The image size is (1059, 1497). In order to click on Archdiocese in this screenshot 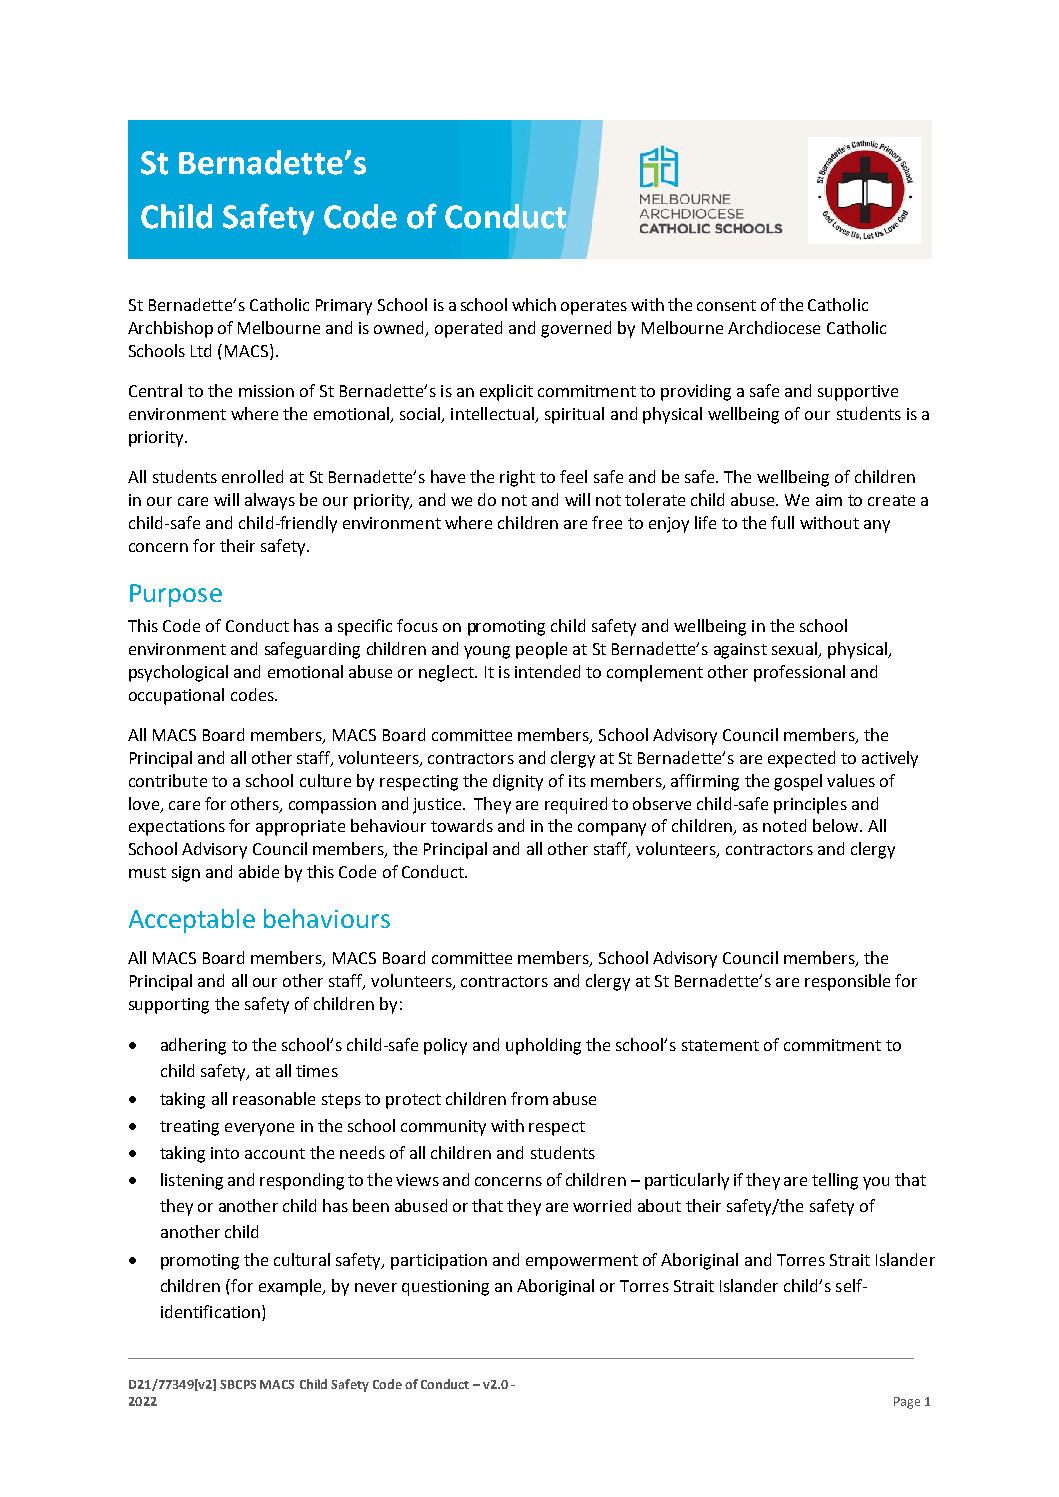, I will do `click(774, 327)`.
